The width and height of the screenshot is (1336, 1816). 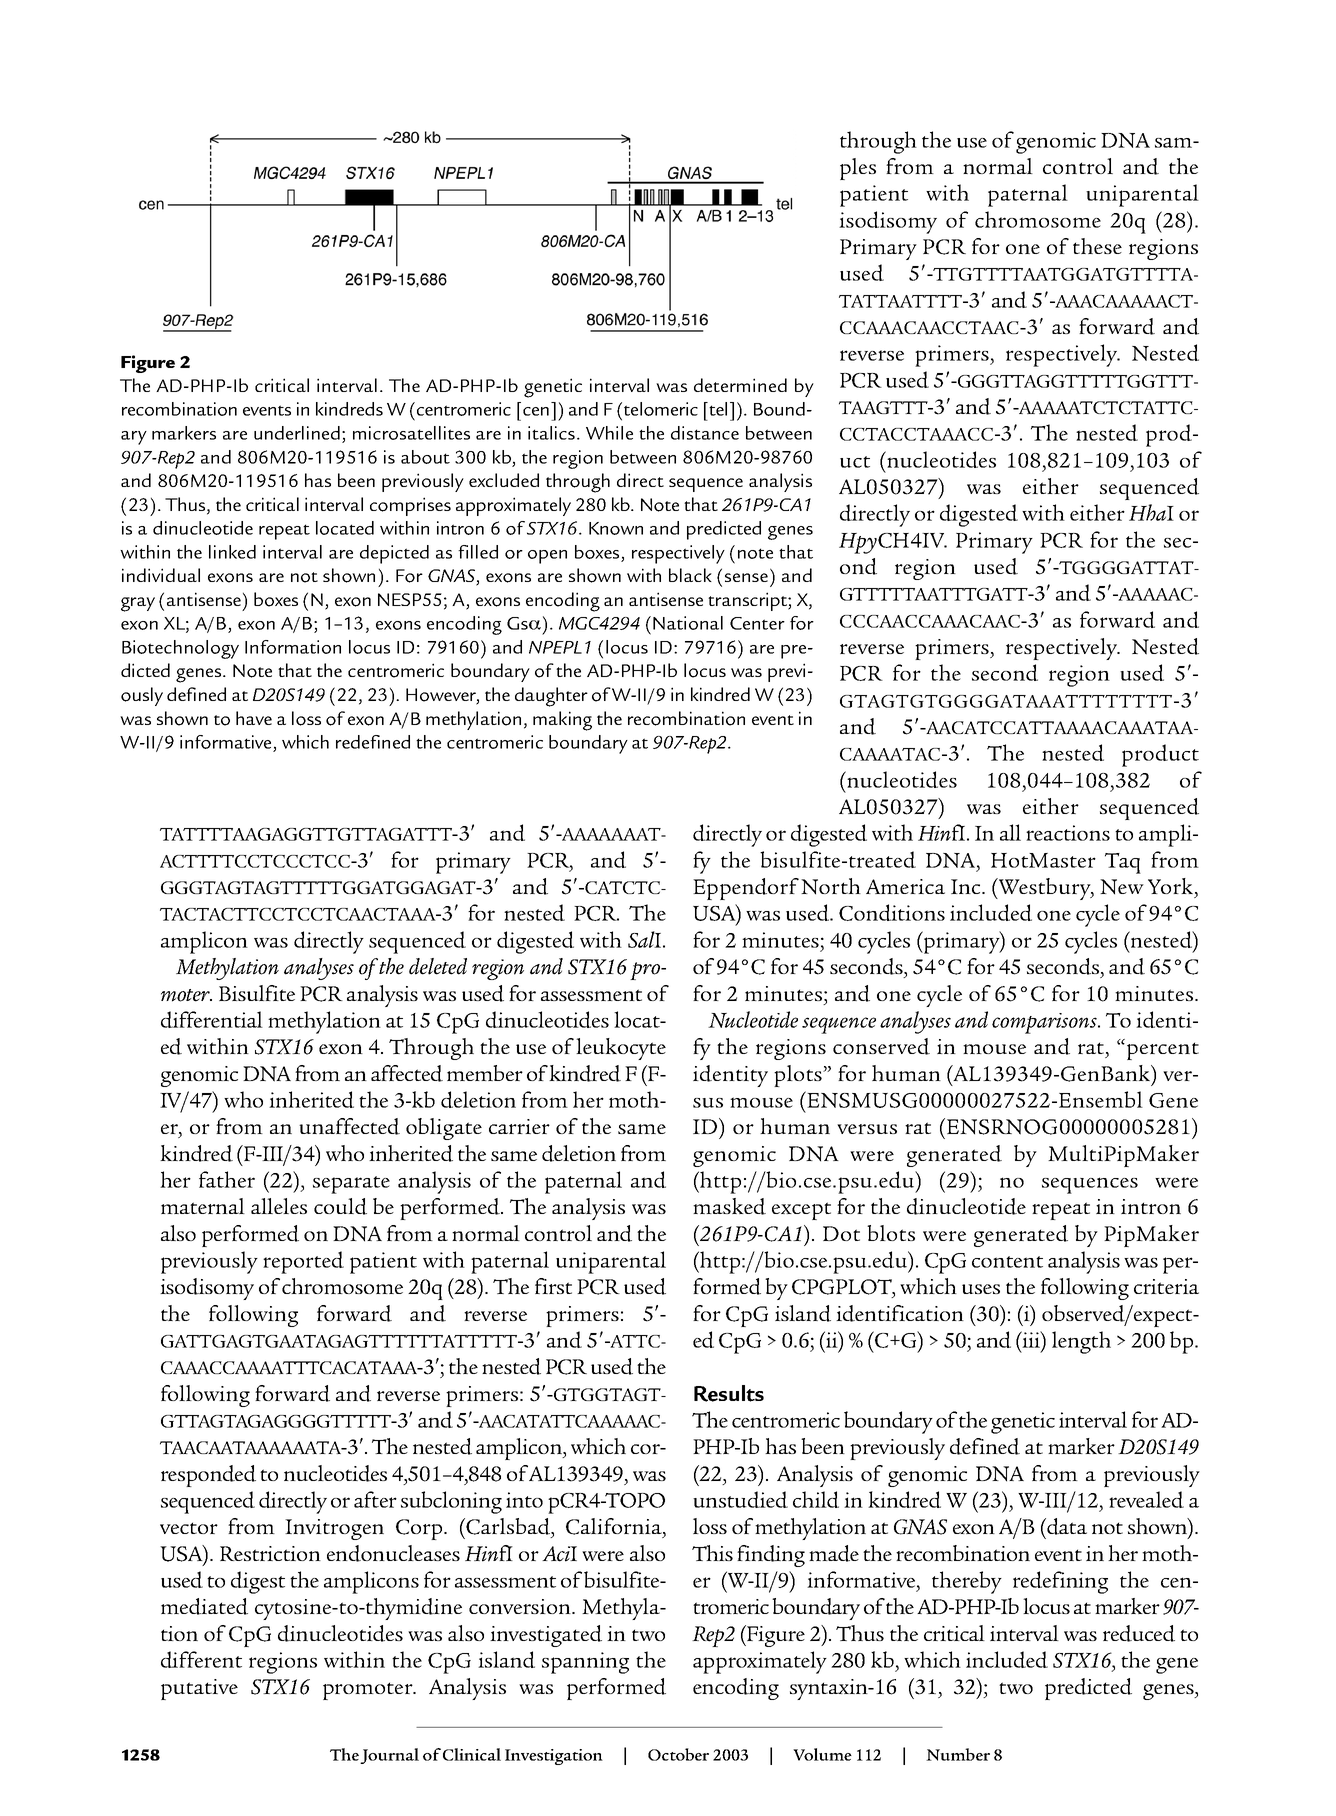 I want to click on determined, so click(x=740, y=385).
